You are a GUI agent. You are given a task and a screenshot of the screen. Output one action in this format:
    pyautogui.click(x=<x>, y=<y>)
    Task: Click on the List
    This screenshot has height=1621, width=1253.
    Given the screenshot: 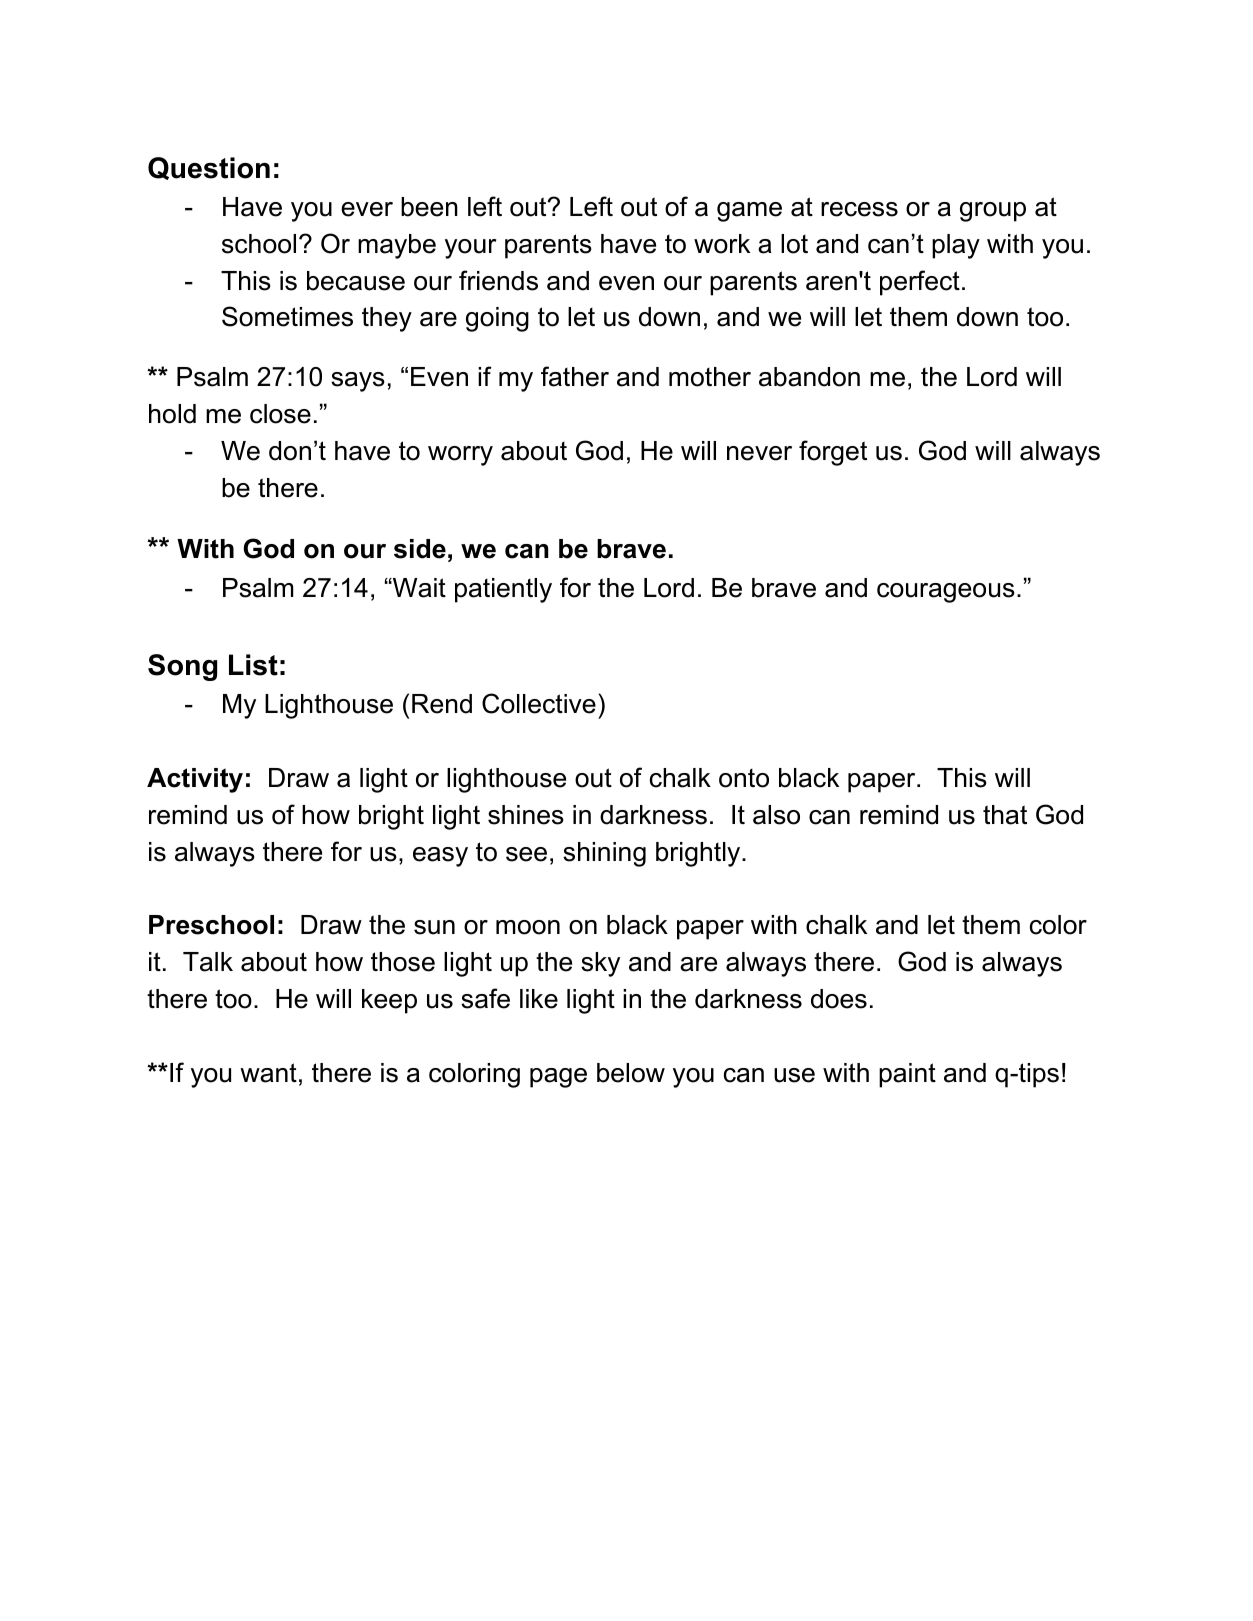 What is the action you would take?
    pyautogui.click(x=253, y=665)
